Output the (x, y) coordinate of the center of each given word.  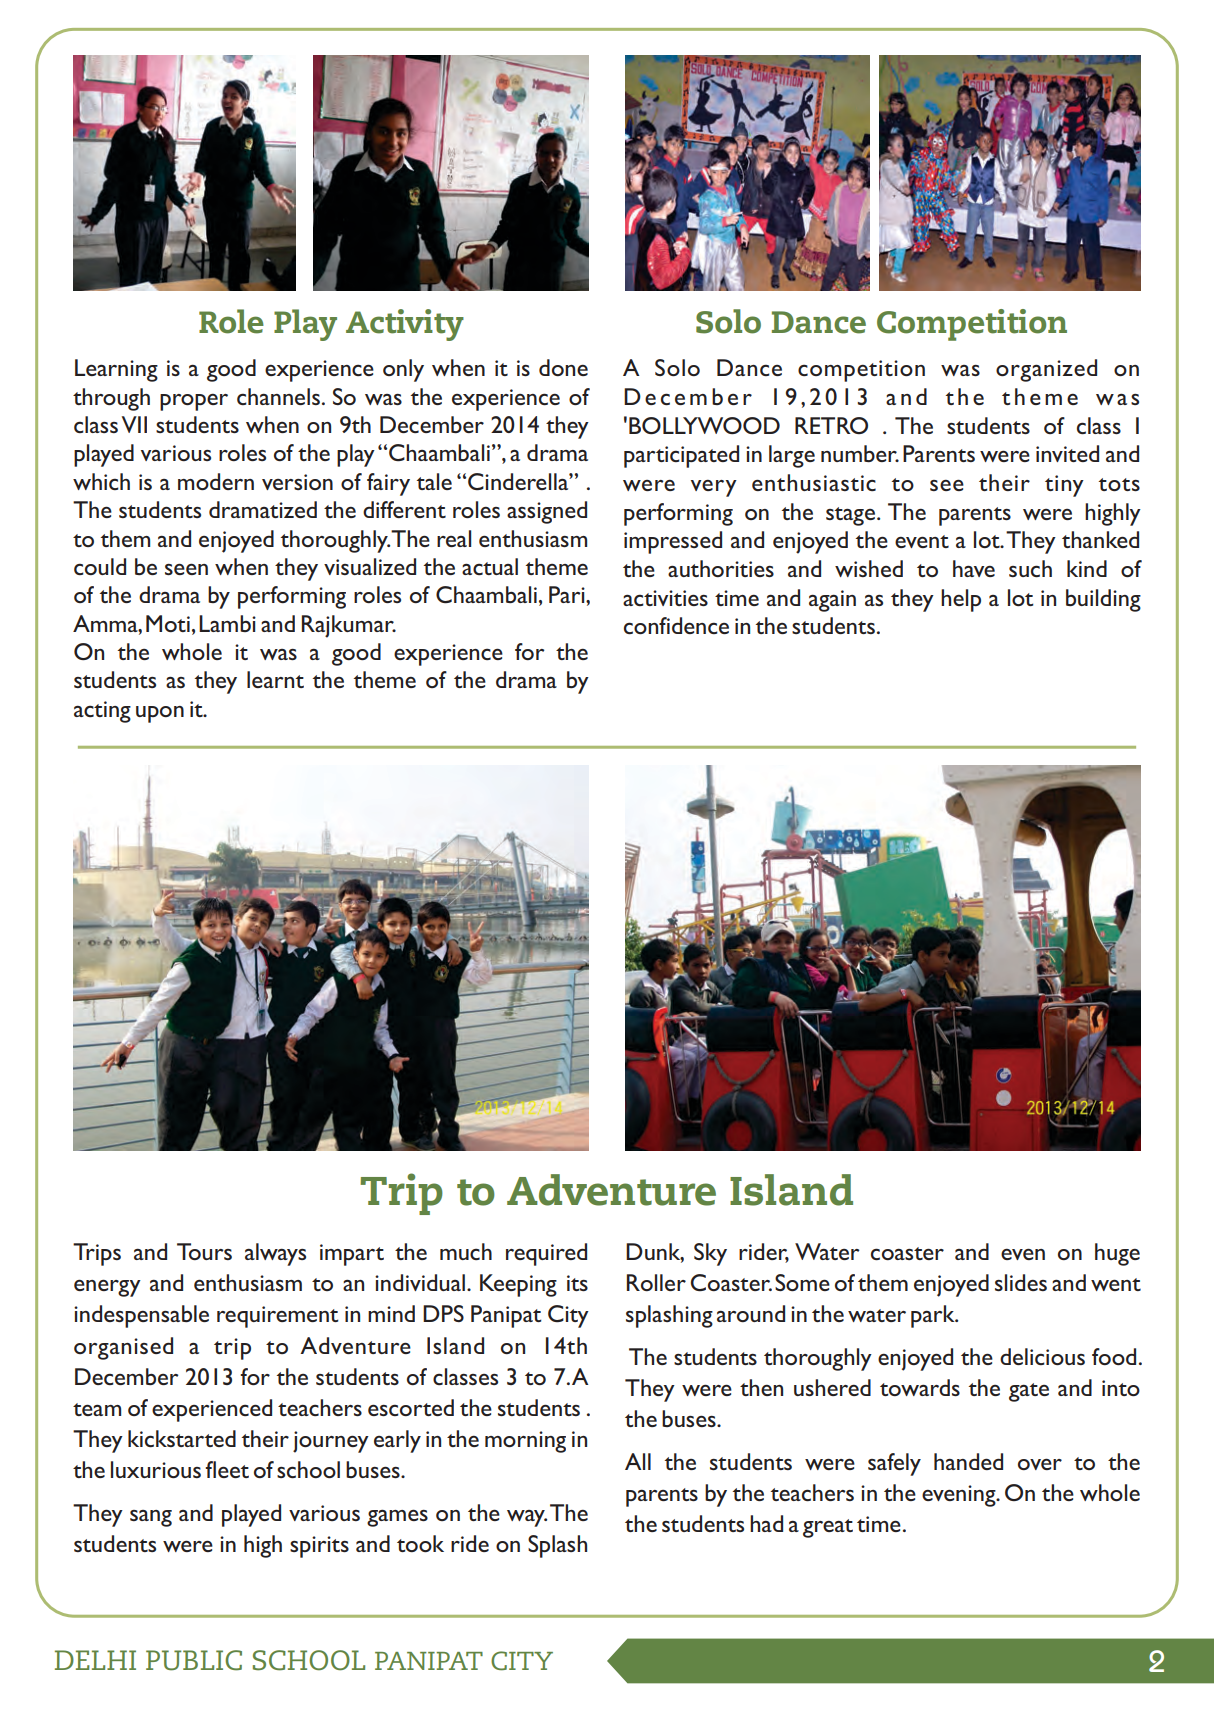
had (766, 1523)
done (563, 367)
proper (194, 402)
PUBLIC (194, 1660)
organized (1046, 370)
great (828, 1528)
